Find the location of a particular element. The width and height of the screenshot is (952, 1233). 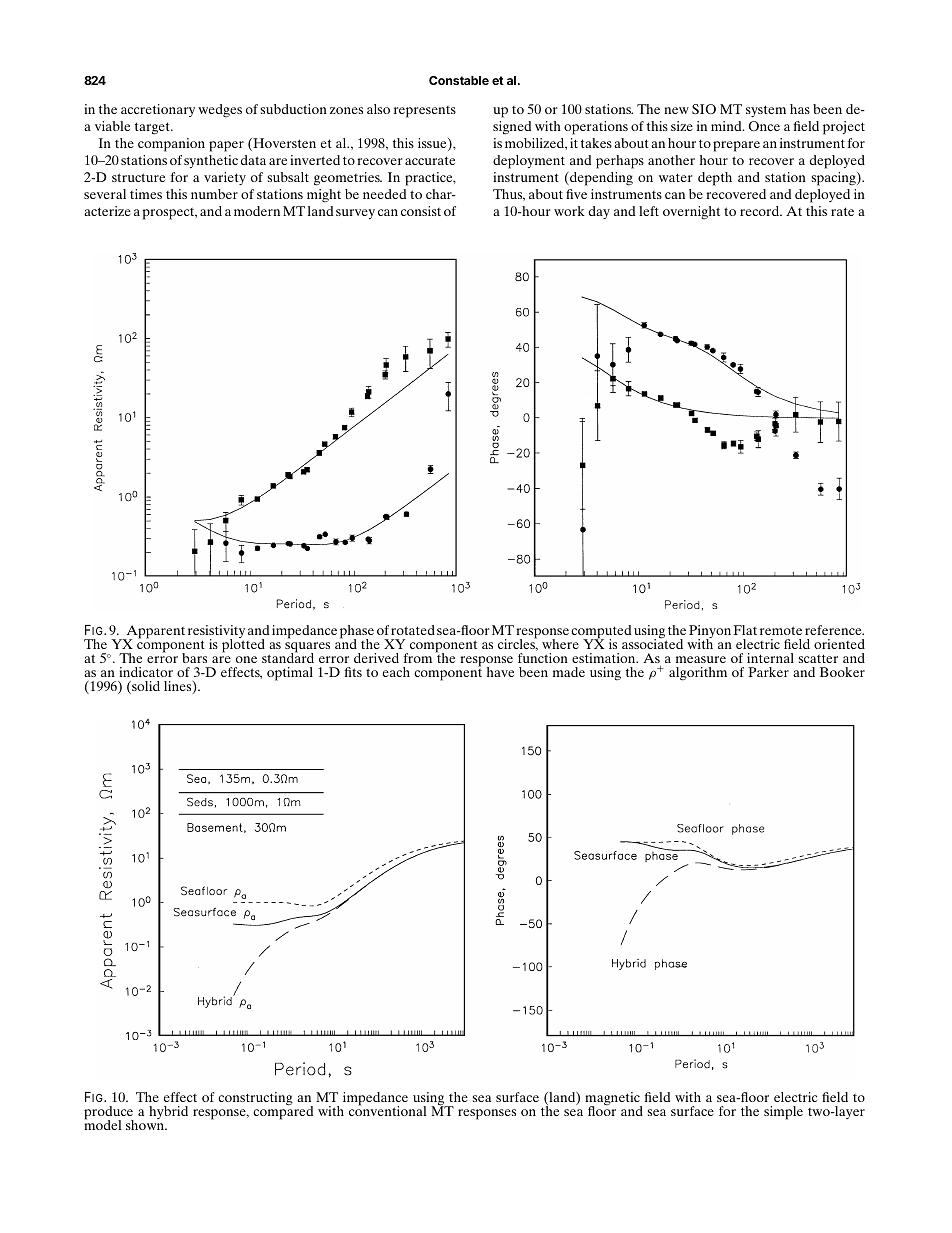

Flat is located at coordinates (745, 630).
